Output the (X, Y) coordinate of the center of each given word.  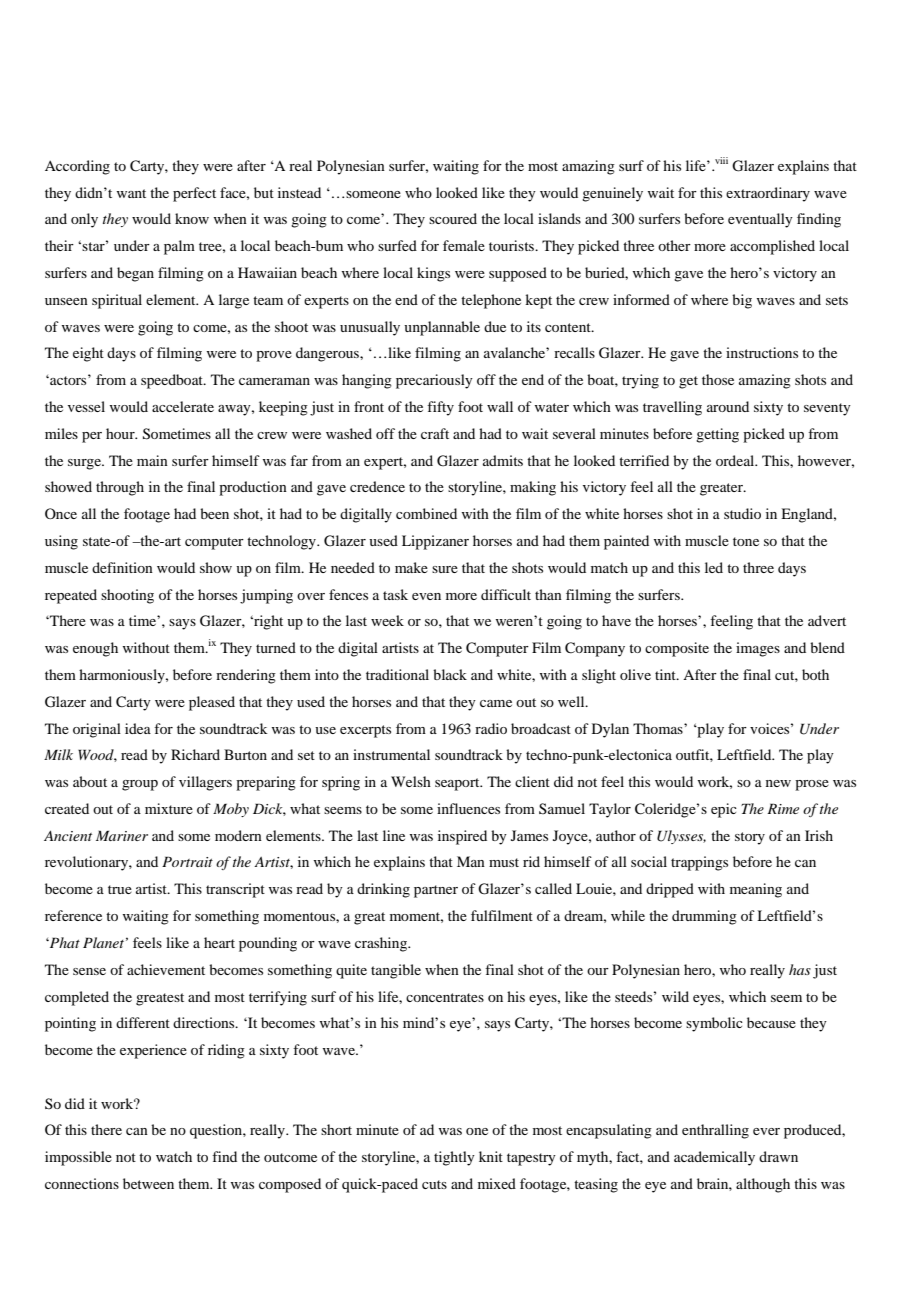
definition (122, 567)
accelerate (183, 406)
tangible (396, 971)
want (131, 193)
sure (445, 569)
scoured (453, 218)
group (140, 785)
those (718, 379)
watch (174, 1156)
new (778, 783)
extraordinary (768, 194)
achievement (166, 969)
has (800, 969)
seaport (458, 784)
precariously (434, 381)
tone (746, 541)
